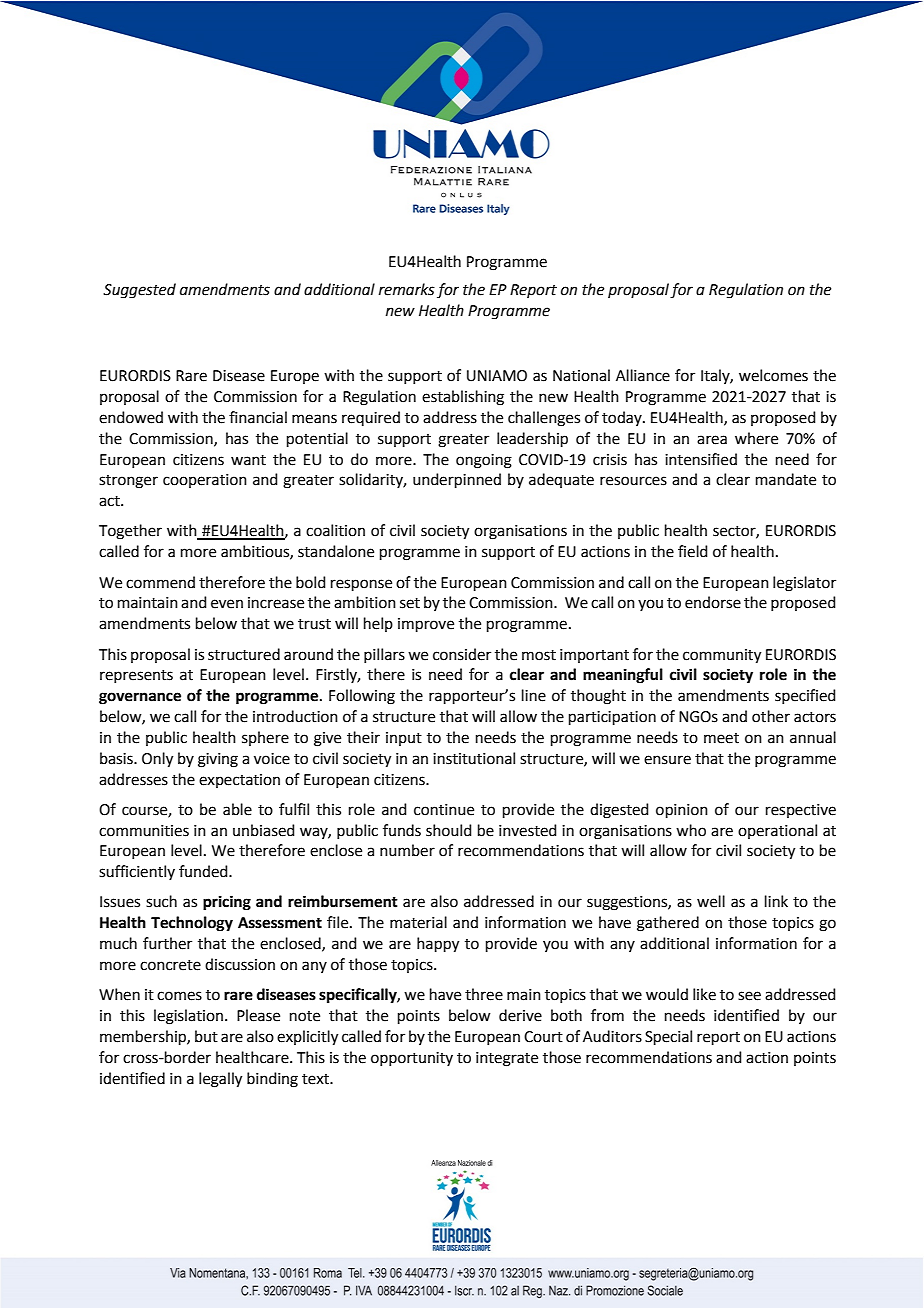  I want to click on remarks, so click(407, 289).
